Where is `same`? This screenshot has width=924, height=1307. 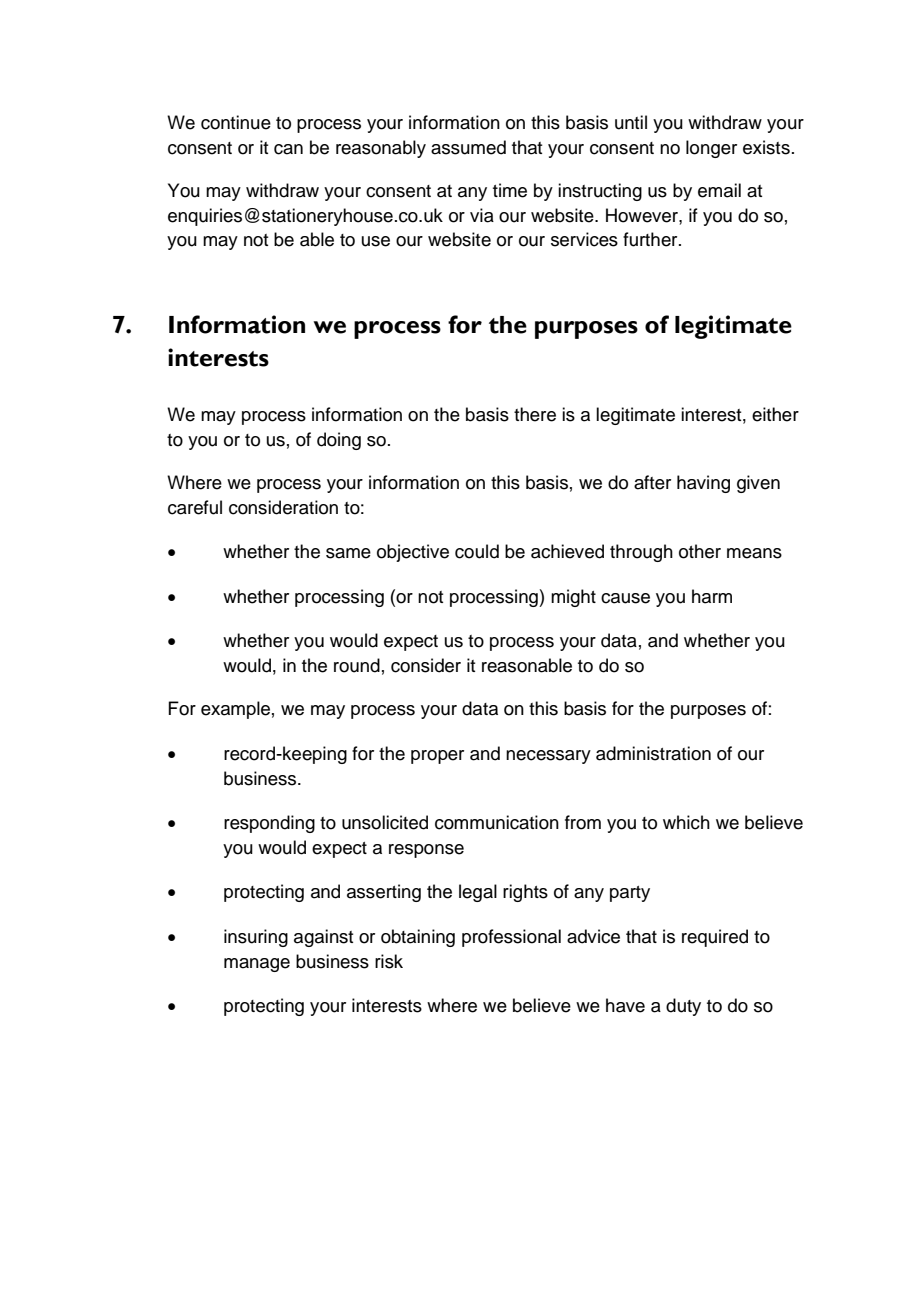 same is located at coordinates (348, 553).
